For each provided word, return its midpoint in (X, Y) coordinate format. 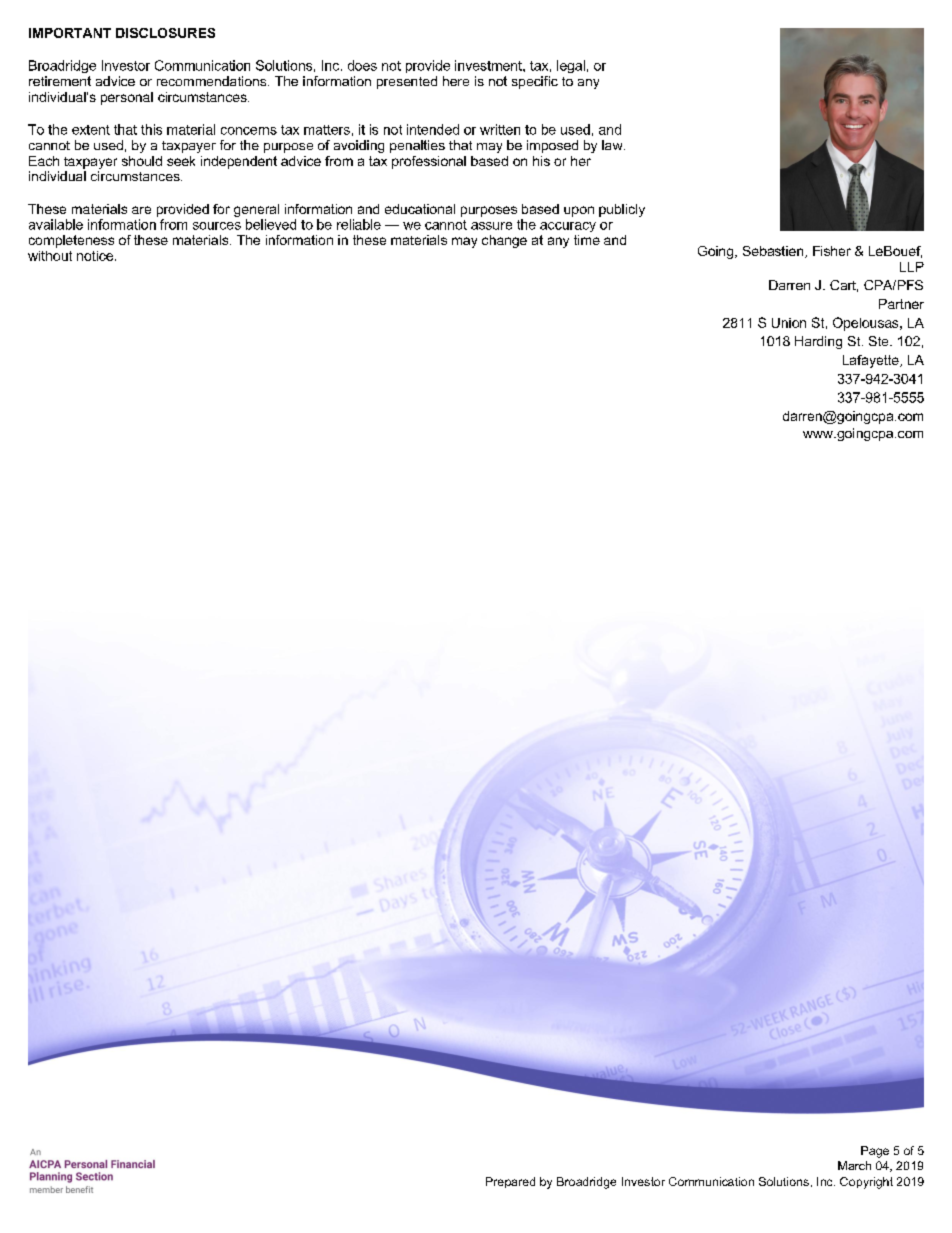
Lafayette (872, 361)
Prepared (510, 1182)
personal (127, 98)
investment (489, 65)
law (613, 145)
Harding (818, 342)
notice (96, 256)
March (854, 1165)
